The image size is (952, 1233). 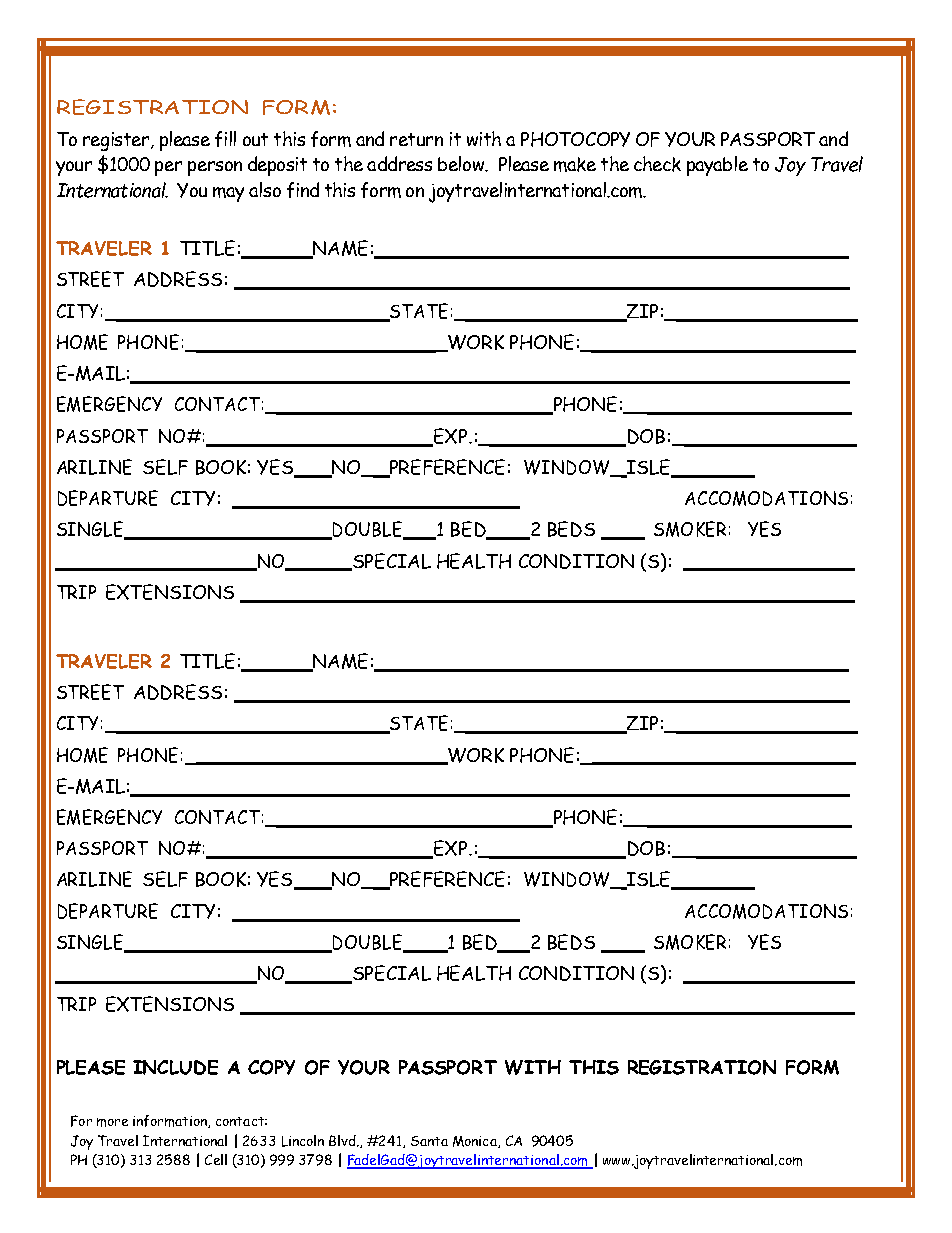 I want to click on person, so click(x=215, y=168).
